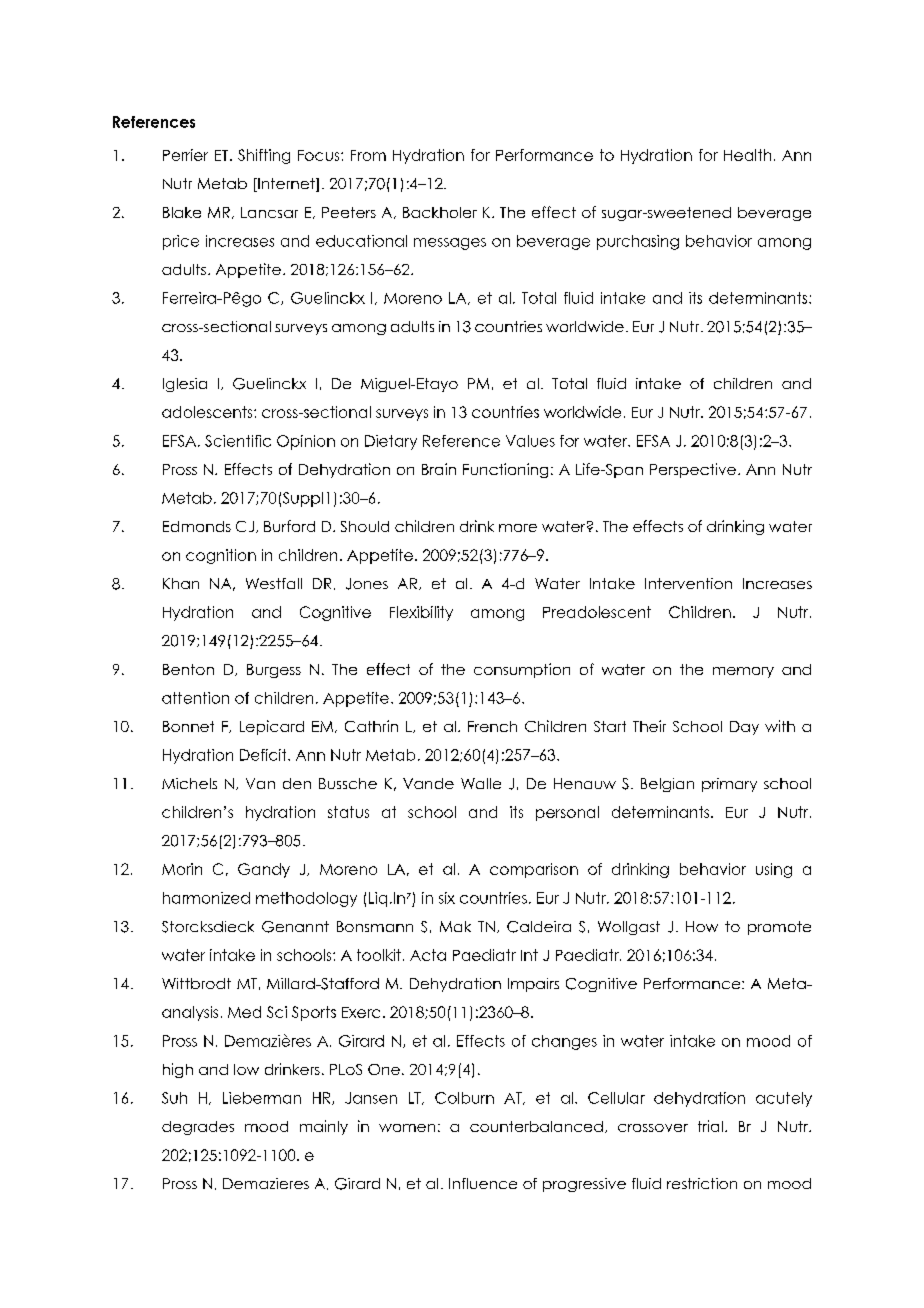 This page has height=1308, width=924. I want to click on Perspective, so click(693, 470).
